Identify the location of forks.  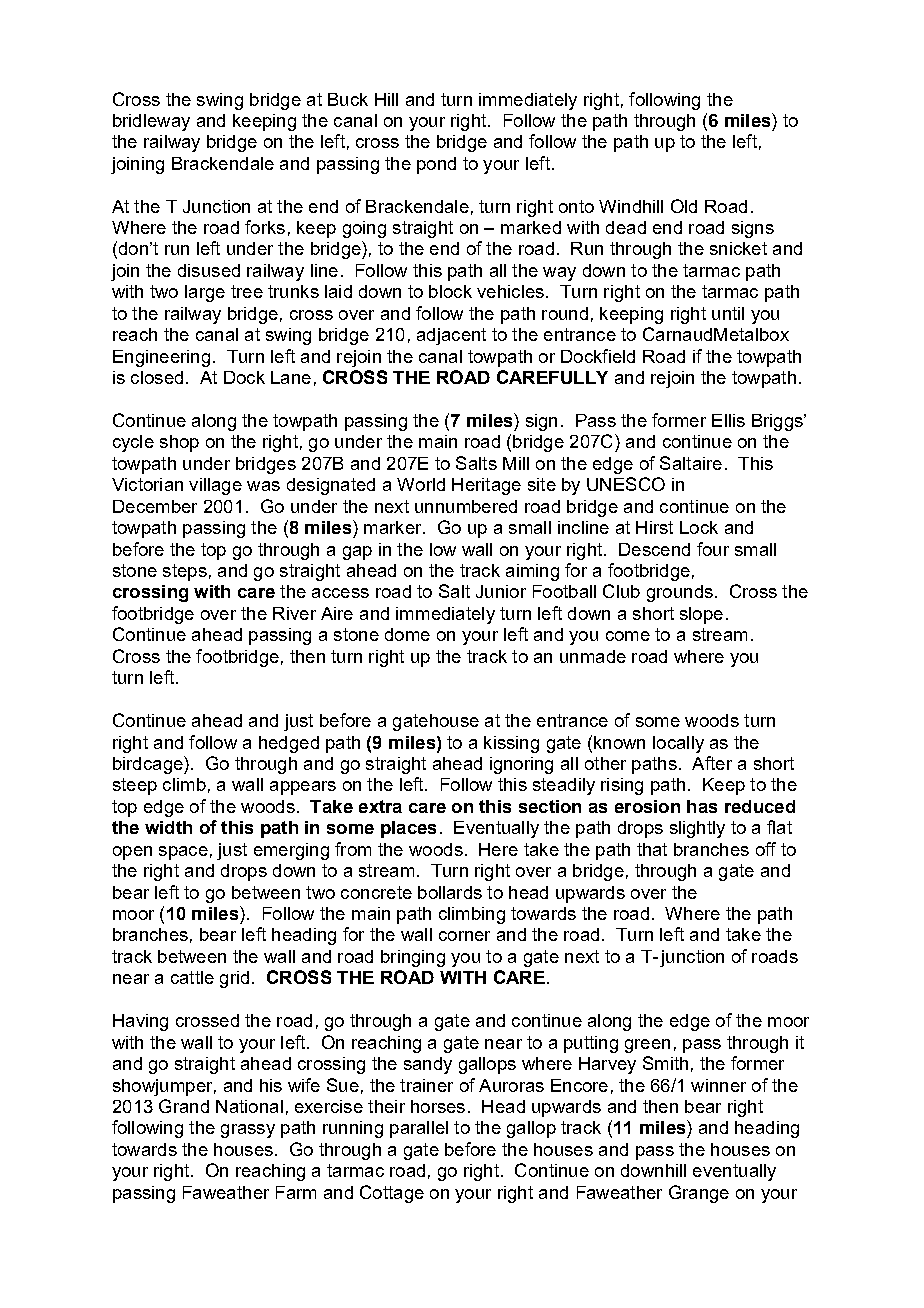
(265, 227).
